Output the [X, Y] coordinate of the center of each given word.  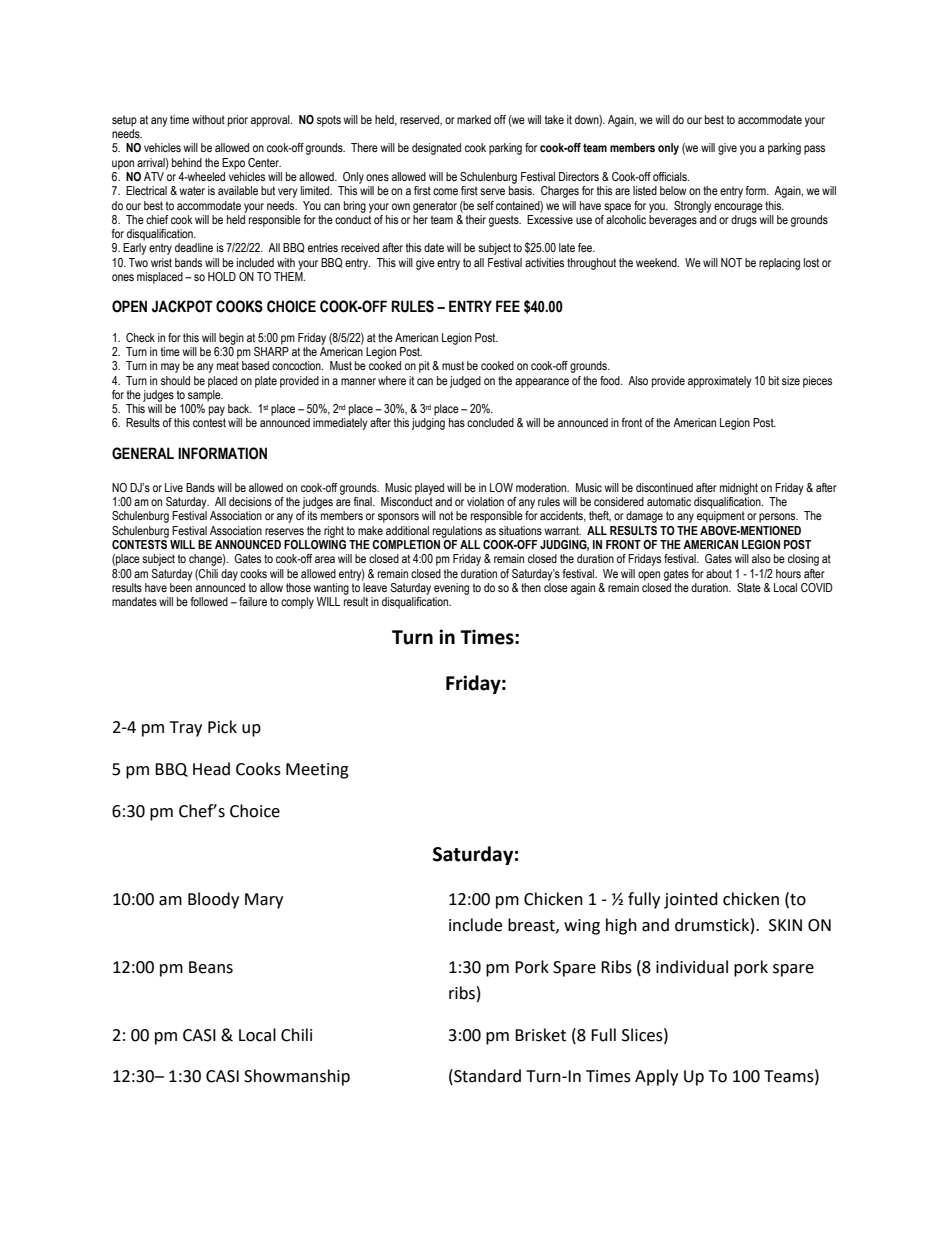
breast [532, 925]
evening [451, 589]
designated [436, 149]
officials [671, 176]
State [749, 587]
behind [187, 162]
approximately [719, 382]
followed [209, 601]
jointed [691, 900]
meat [228, 365]
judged [465, 382]
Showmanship [297, 1077]
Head [211, 769]
